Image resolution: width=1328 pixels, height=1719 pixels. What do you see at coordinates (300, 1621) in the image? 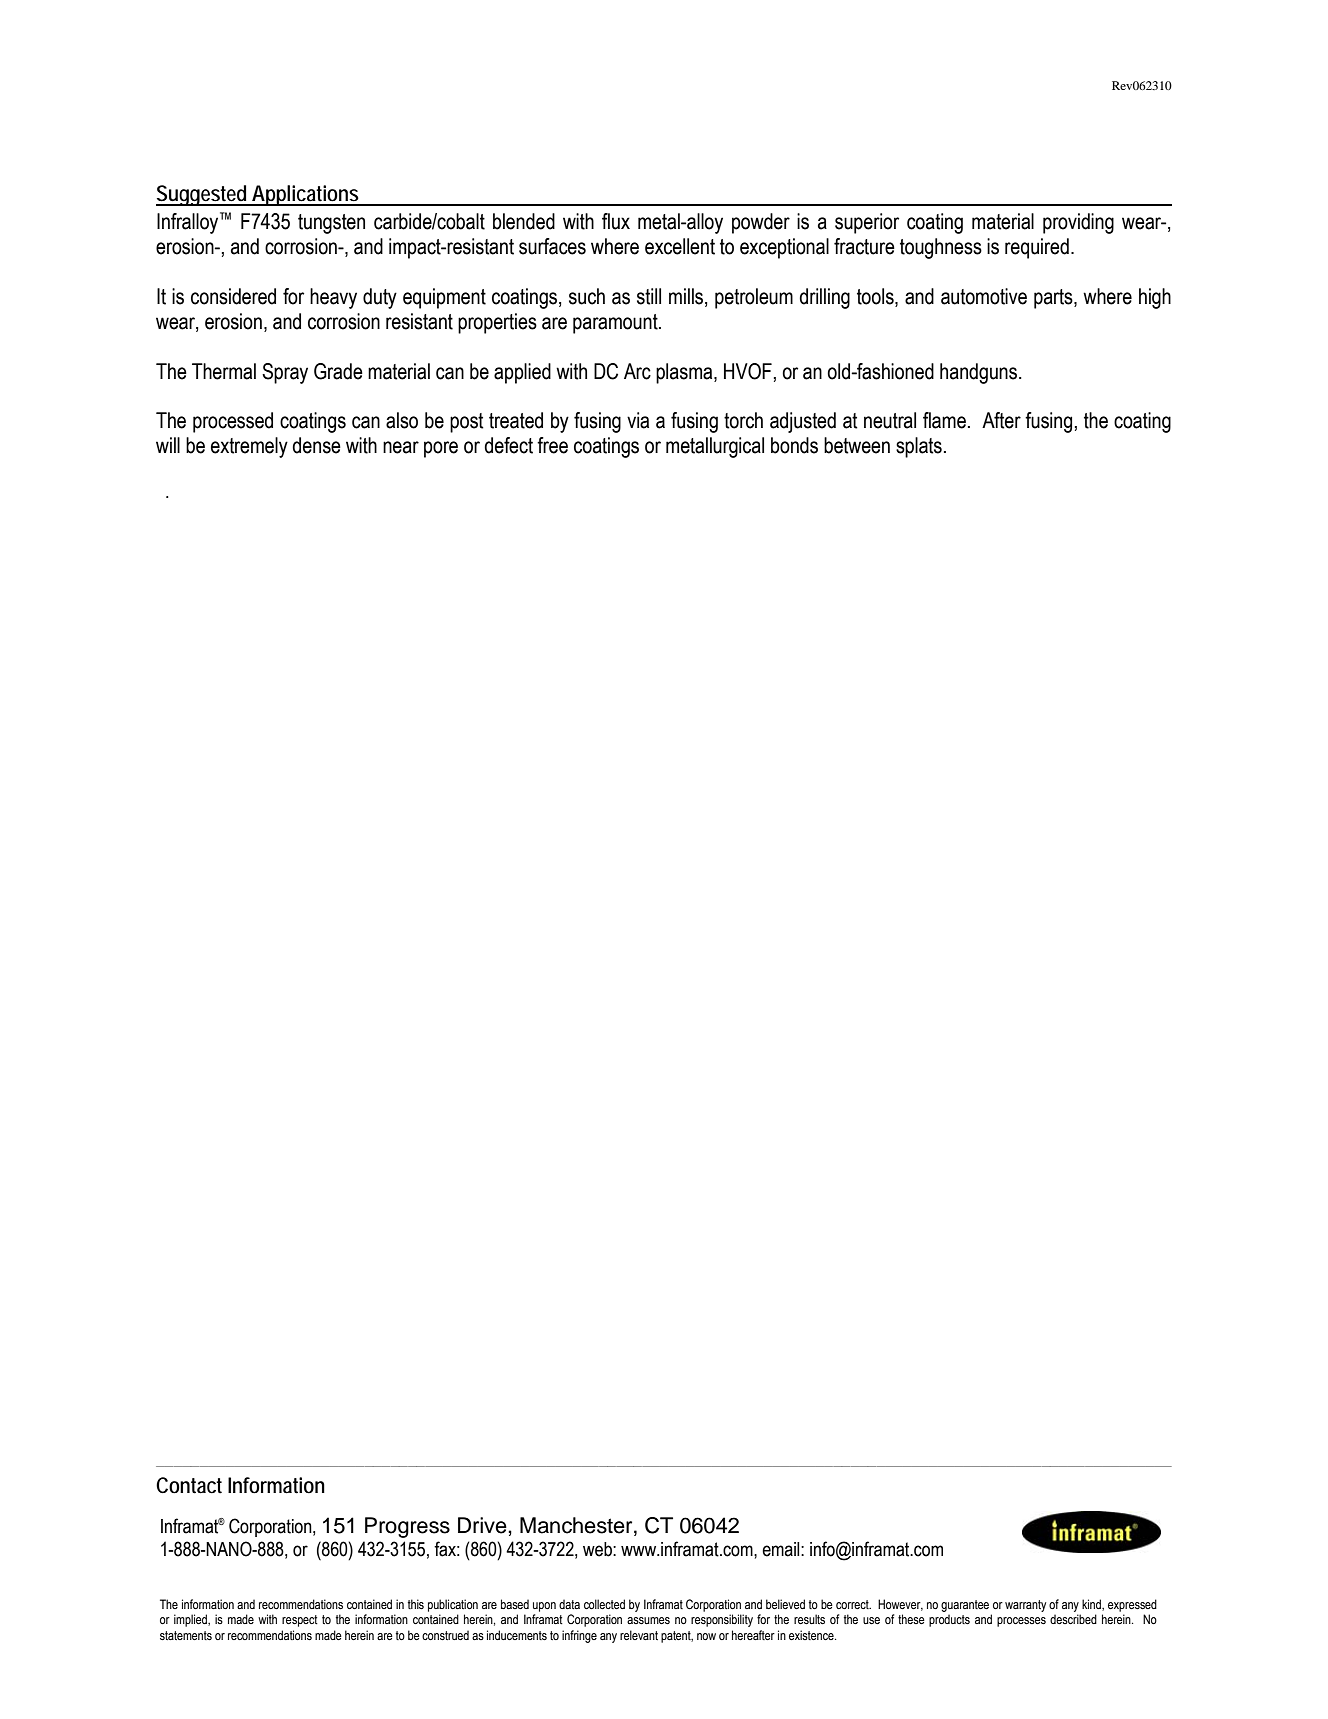
I see `respect` at bounding box center [300, 1621].
